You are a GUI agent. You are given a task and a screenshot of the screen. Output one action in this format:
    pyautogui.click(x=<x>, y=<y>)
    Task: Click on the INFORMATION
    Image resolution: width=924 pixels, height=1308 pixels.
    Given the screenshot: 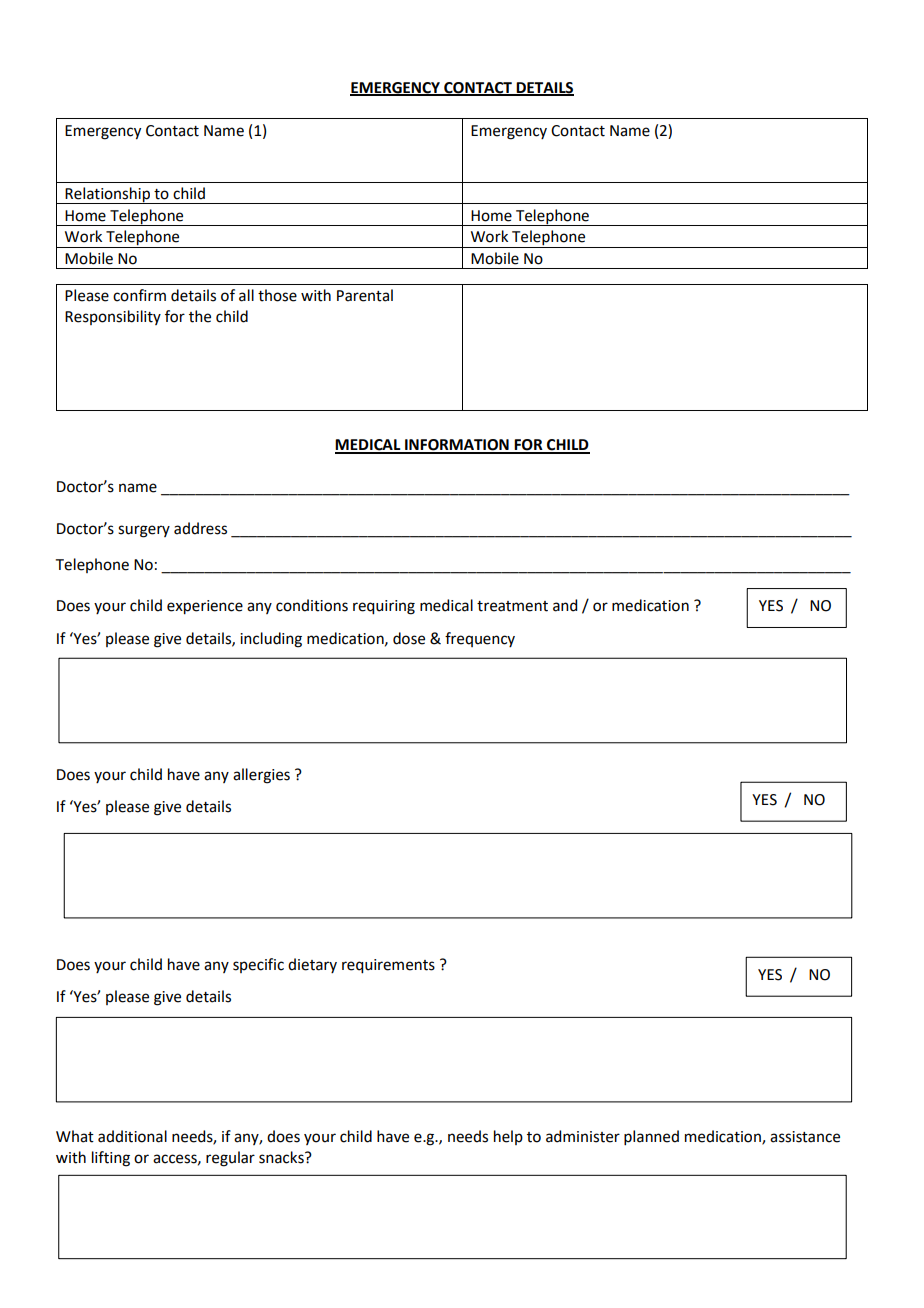 What is the action you would take?
    pyautogui.click(x=457, y=446)
